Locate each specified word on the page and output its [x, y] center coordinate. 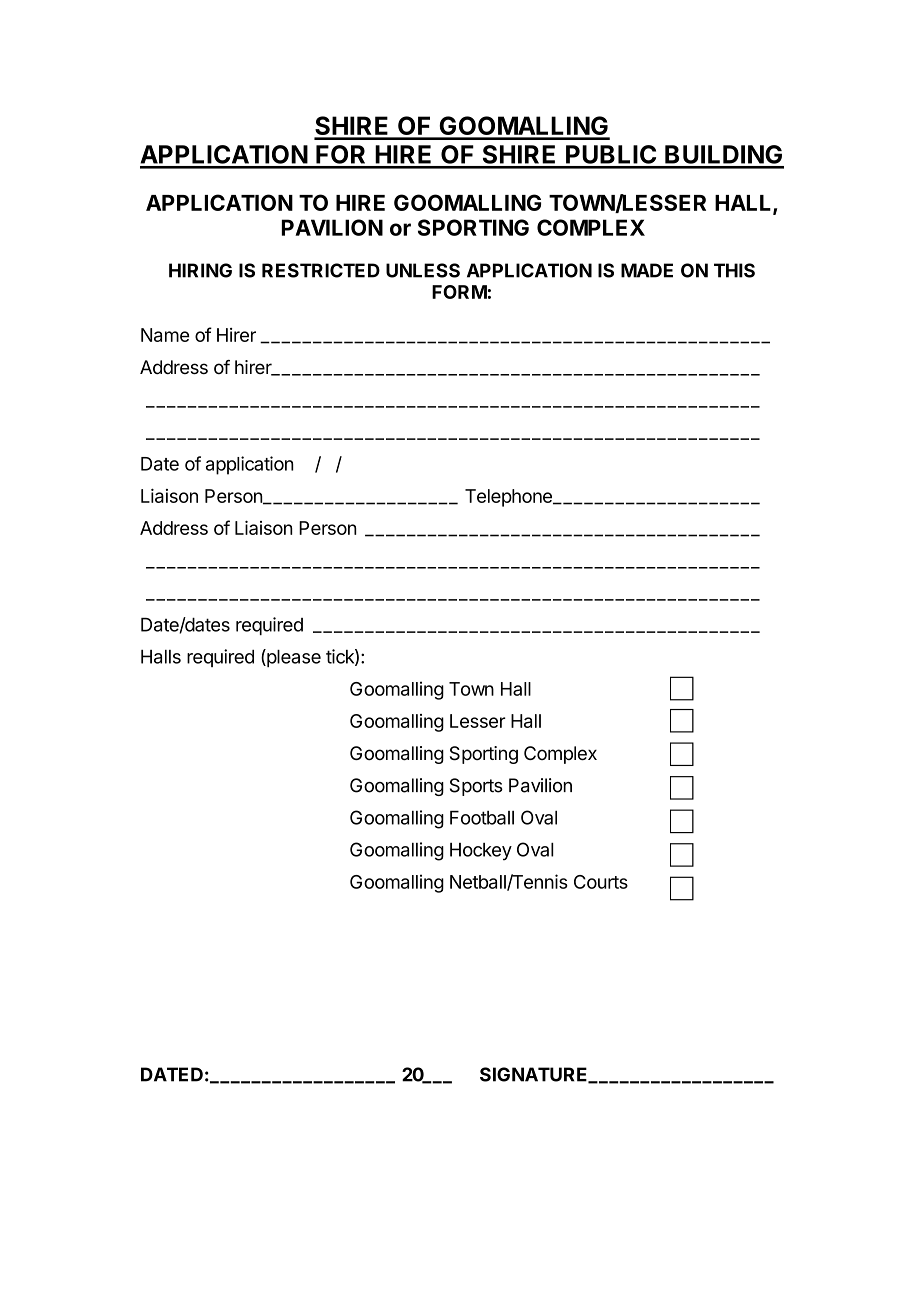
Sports [476, 787]
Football [482, 818]
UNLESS [423, 270]
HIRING [200, 270]
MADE [647, 270]
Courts [601, 882]
